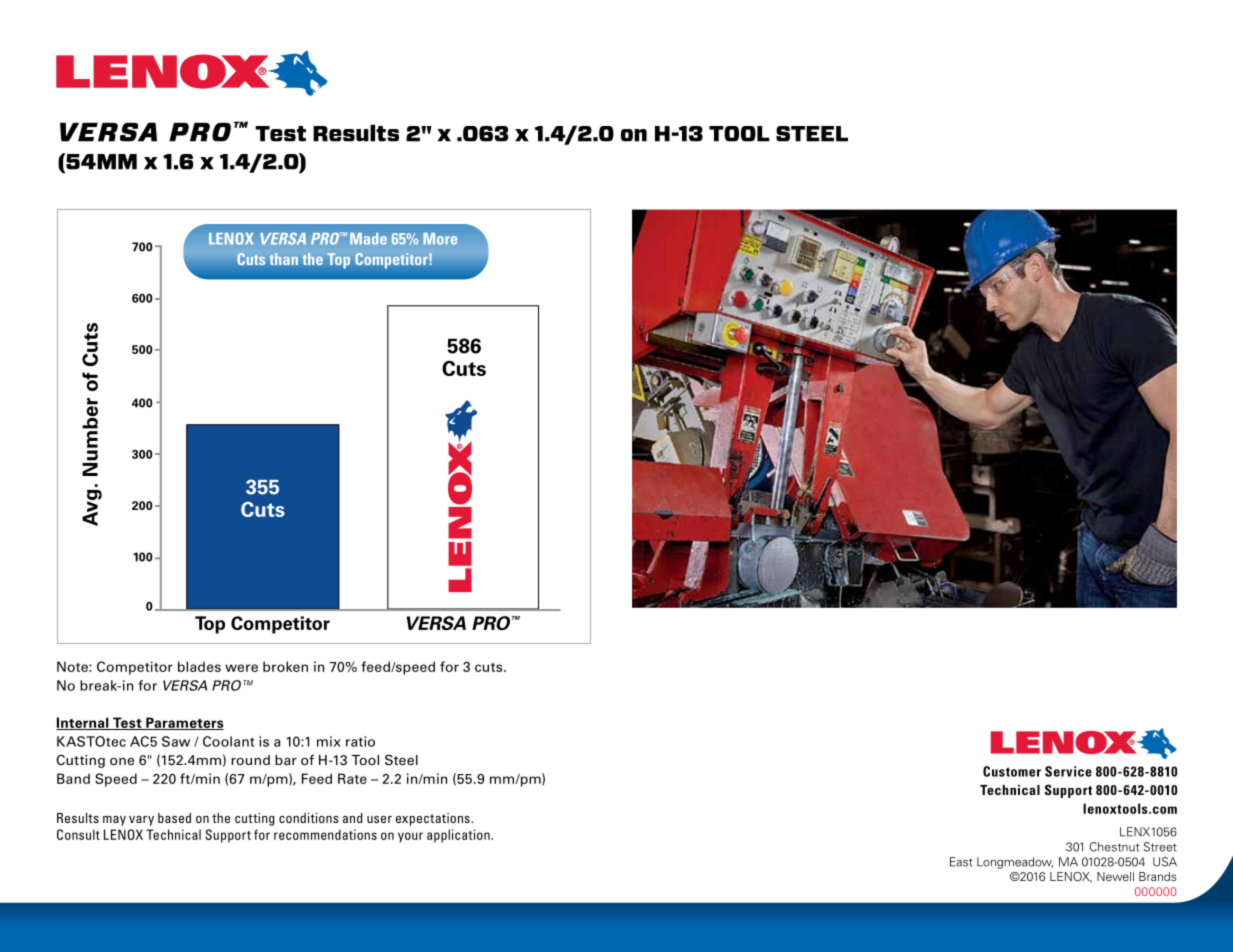  Describe the element at coordinates (325, 834) in the screenshot. I see `recommendations` at that location.
